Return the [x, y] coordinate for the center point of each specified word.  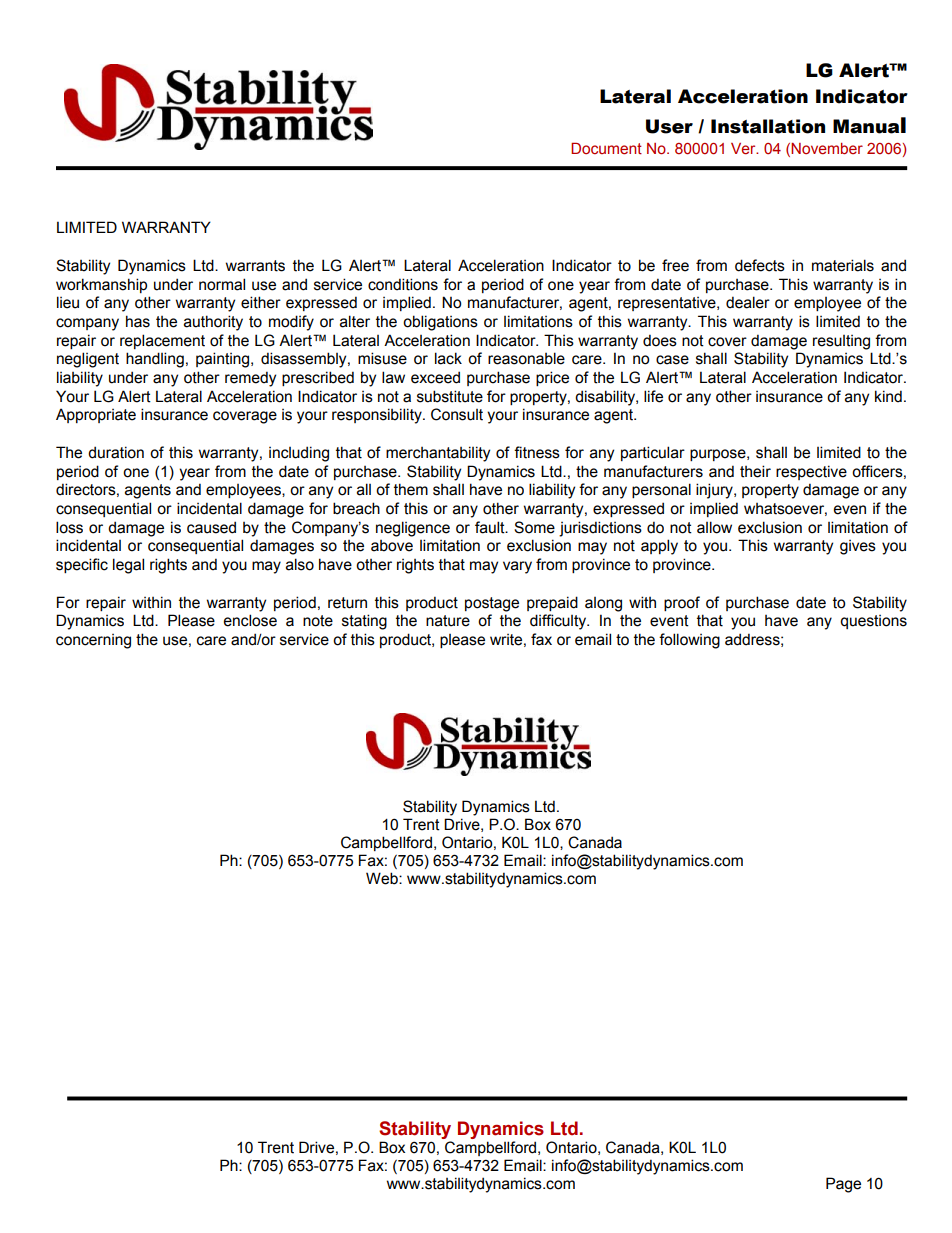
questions [873, 622]
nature [448, 621]
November [827, 149]
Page [843, 1185]
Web [383, 878]
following [689, 641]
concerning [93, 641]
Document [606, 148]
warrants [255, 266]
